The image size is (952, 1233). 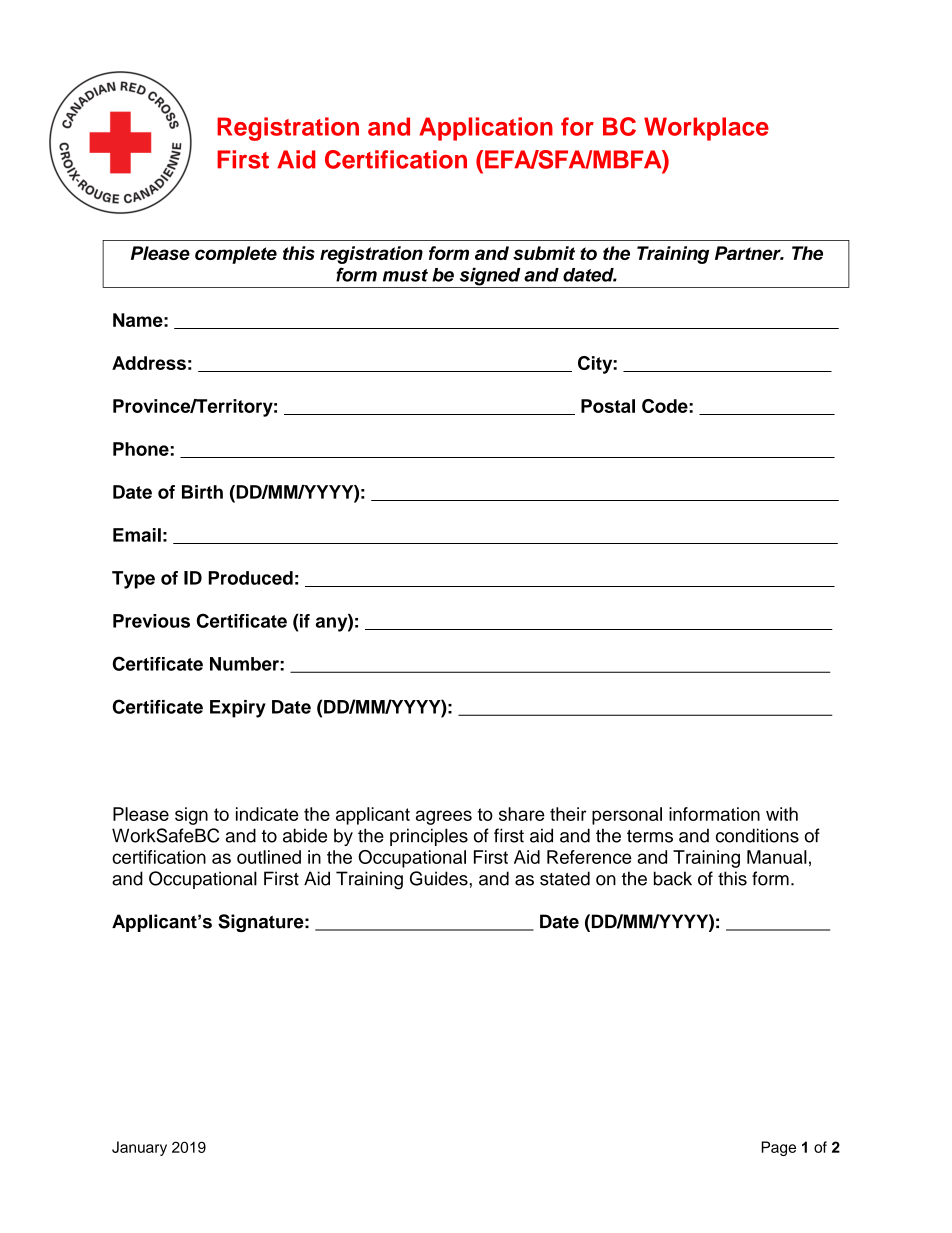 What do you see at coordinates (486, 129) in the screenshot?
I see `Application` at bounding box center [486, 129].
